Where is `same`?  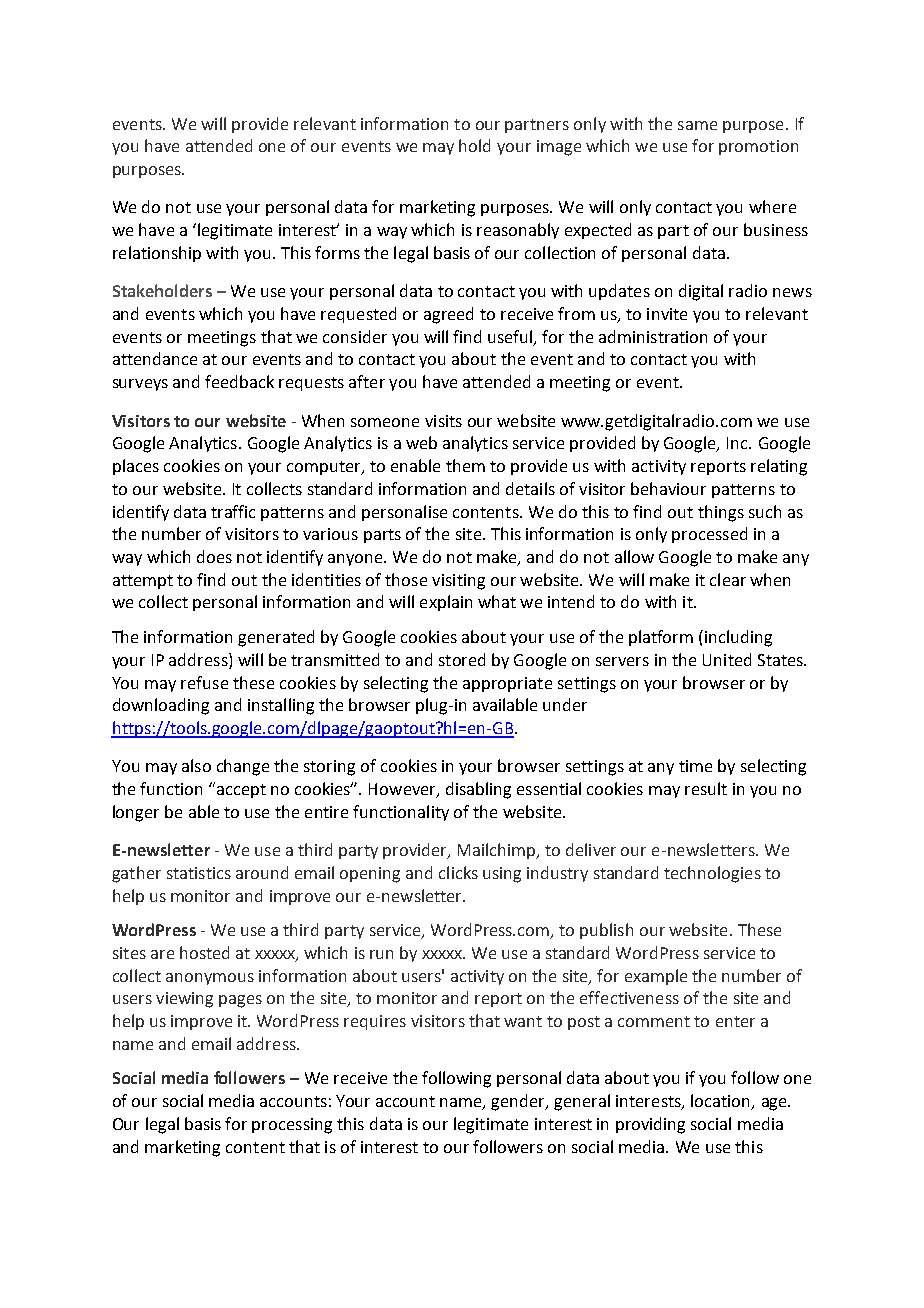
same is located at coordinates (697, 125).
